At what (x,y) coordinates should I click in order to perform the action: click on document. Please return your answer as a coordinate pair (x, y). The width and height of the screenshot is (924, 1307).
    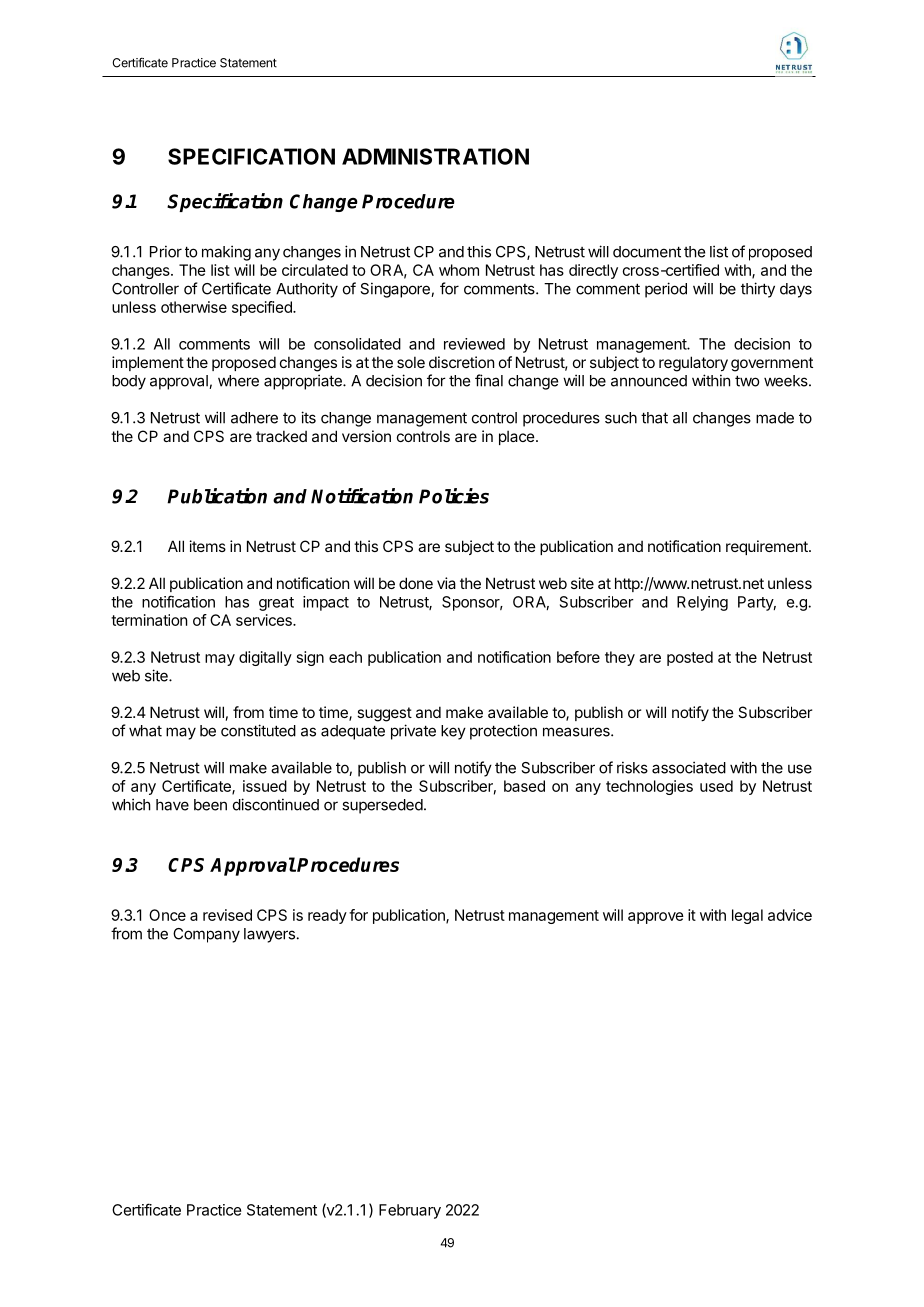
    Looking at the image, I should click on (647, 252).
